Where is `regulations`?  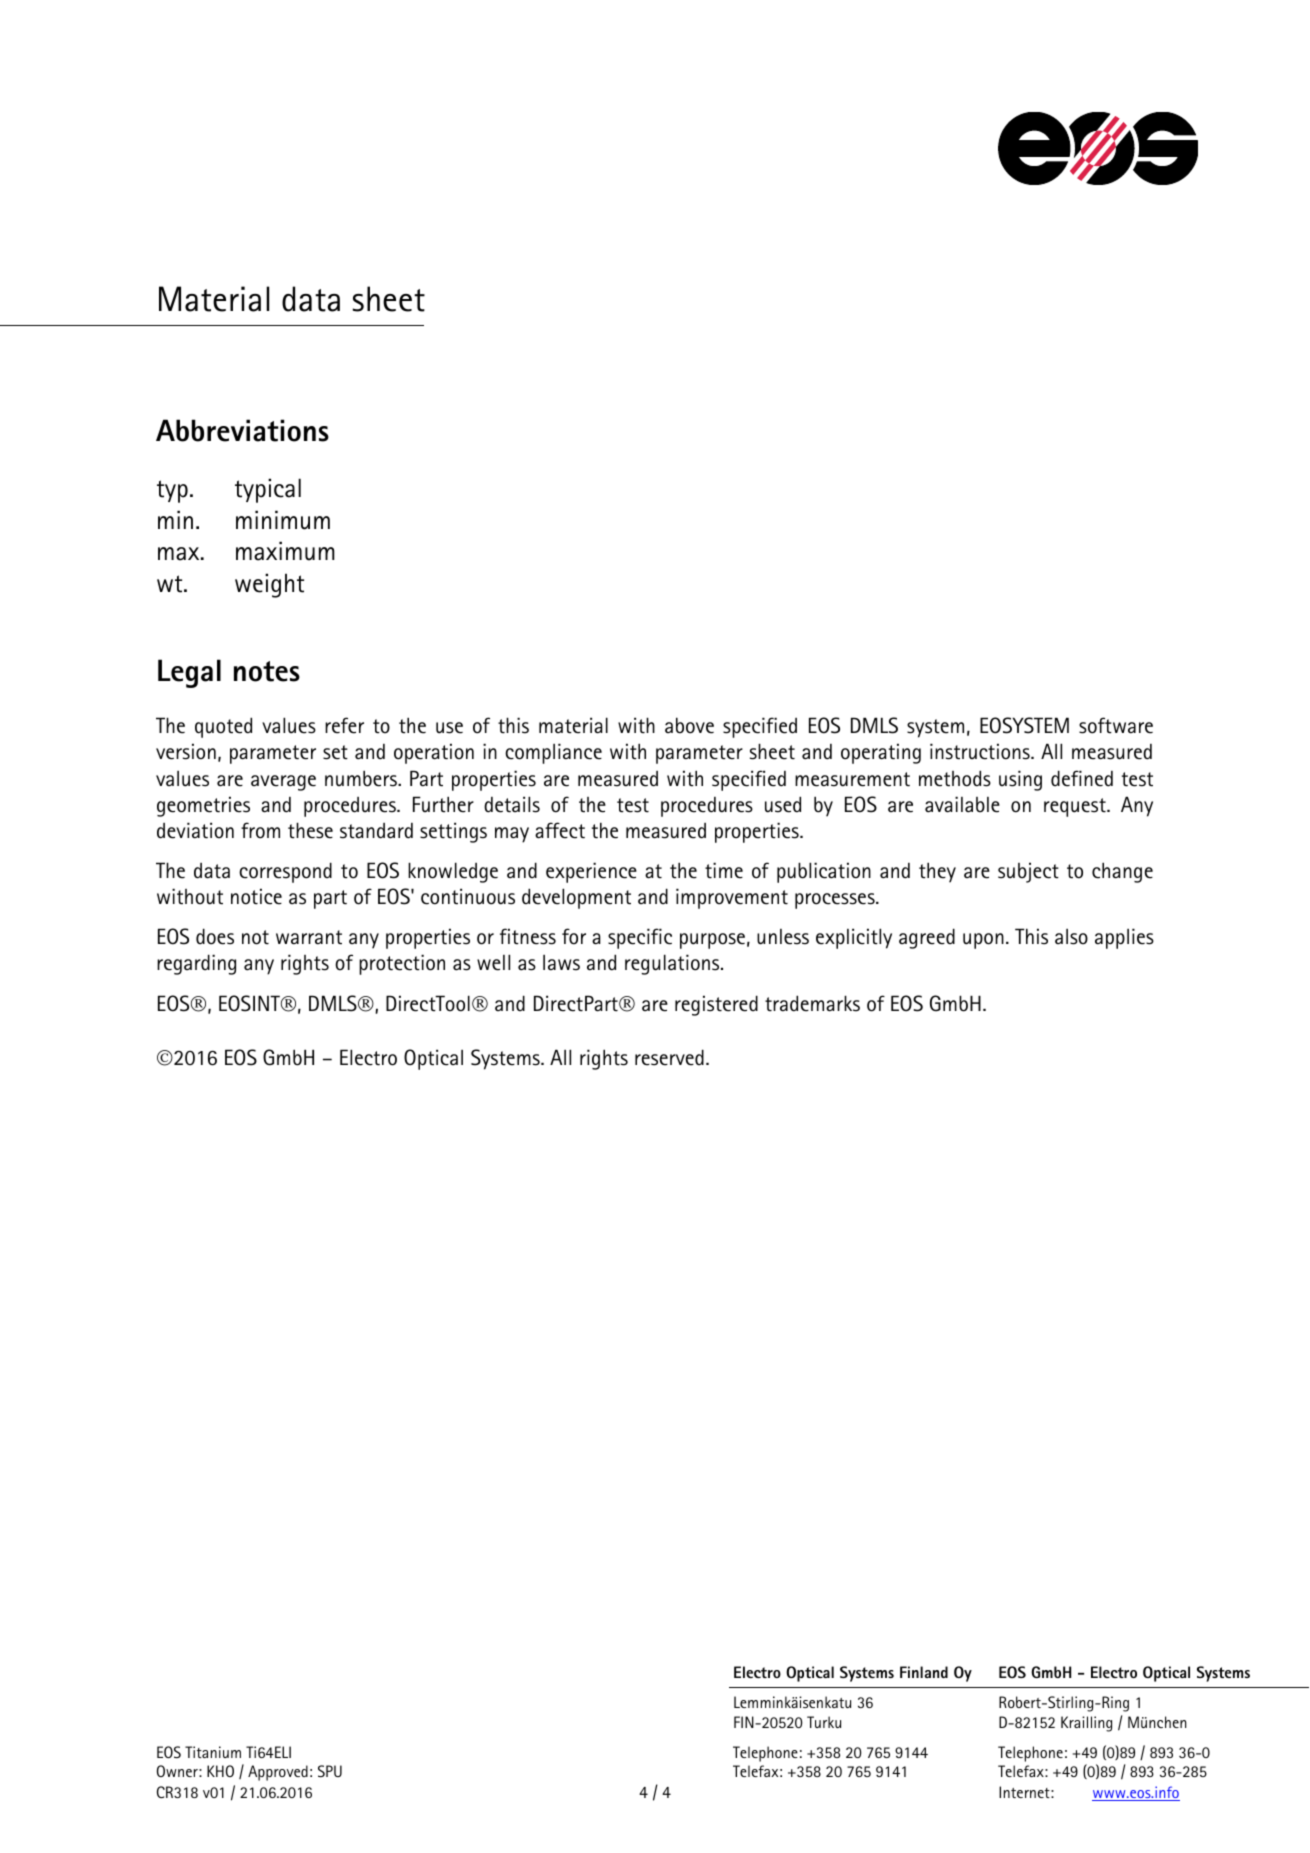 regulations is located at coordinates (673, 964).
